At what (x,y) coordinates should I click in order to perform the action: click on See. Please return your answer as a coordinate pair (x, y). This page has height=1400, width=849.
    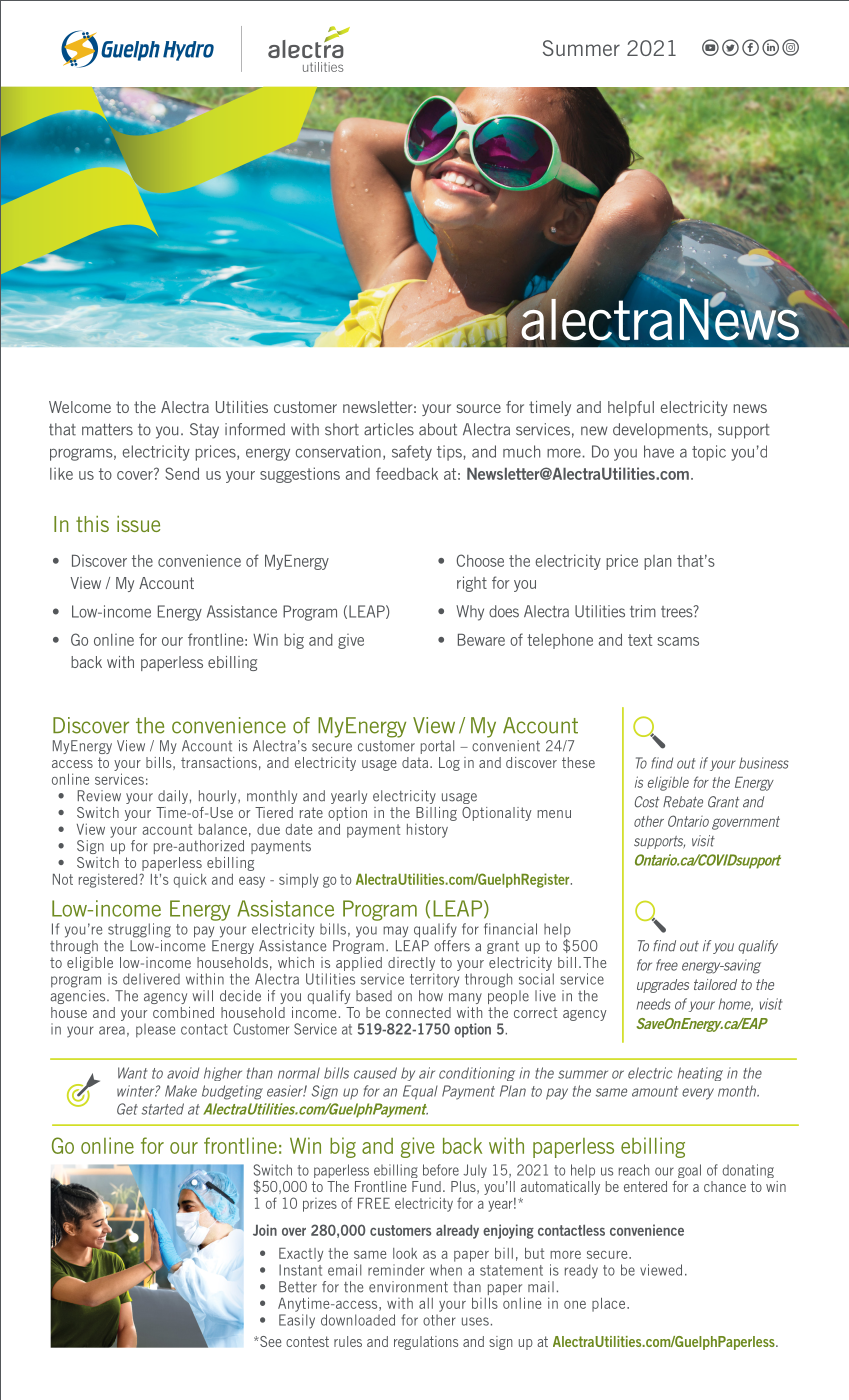
    Looking at the image, I should click on (270, 1341).
